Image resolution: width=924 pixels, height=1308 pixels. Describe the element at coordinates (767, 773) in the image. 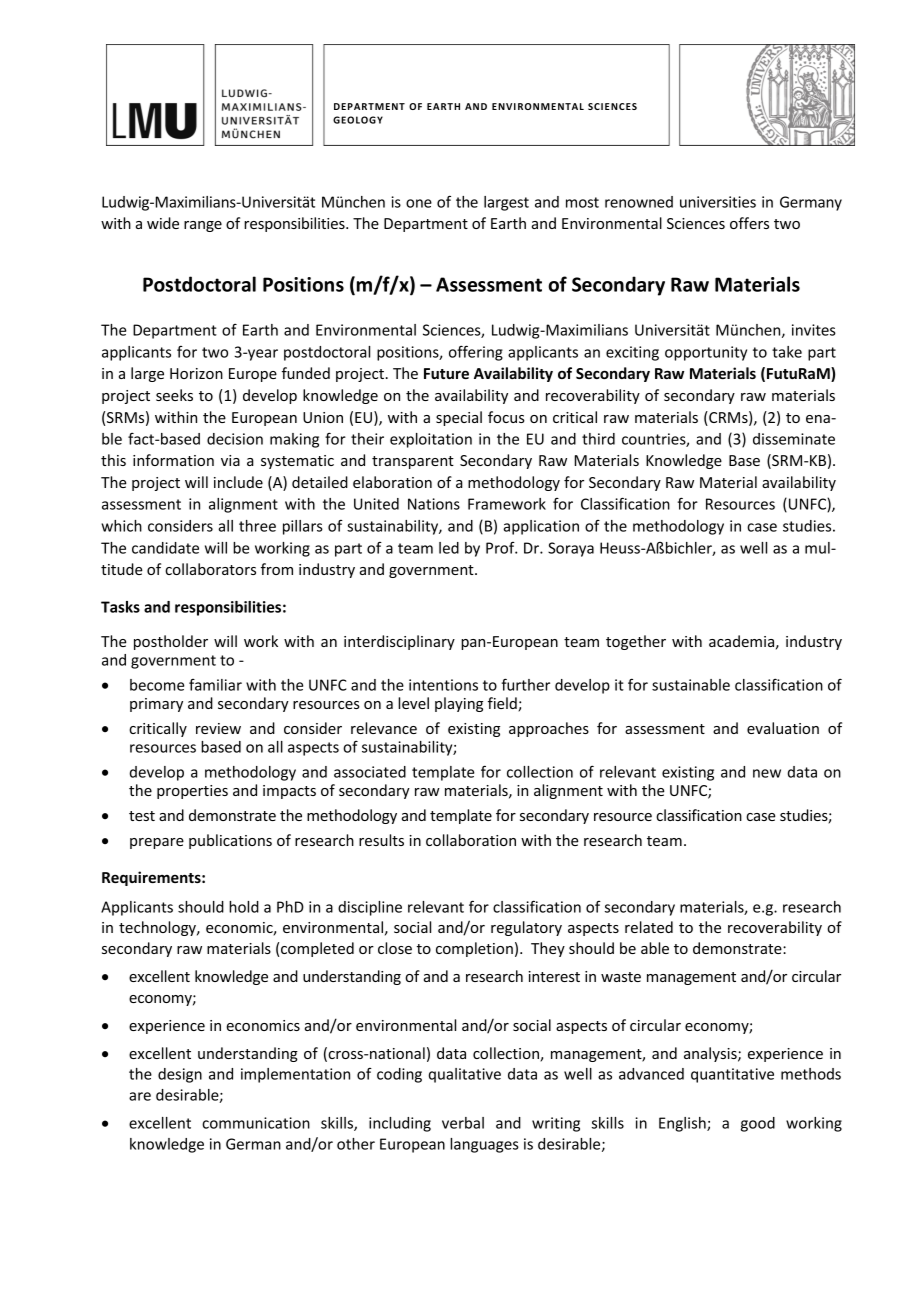

I see `new` at that location.
